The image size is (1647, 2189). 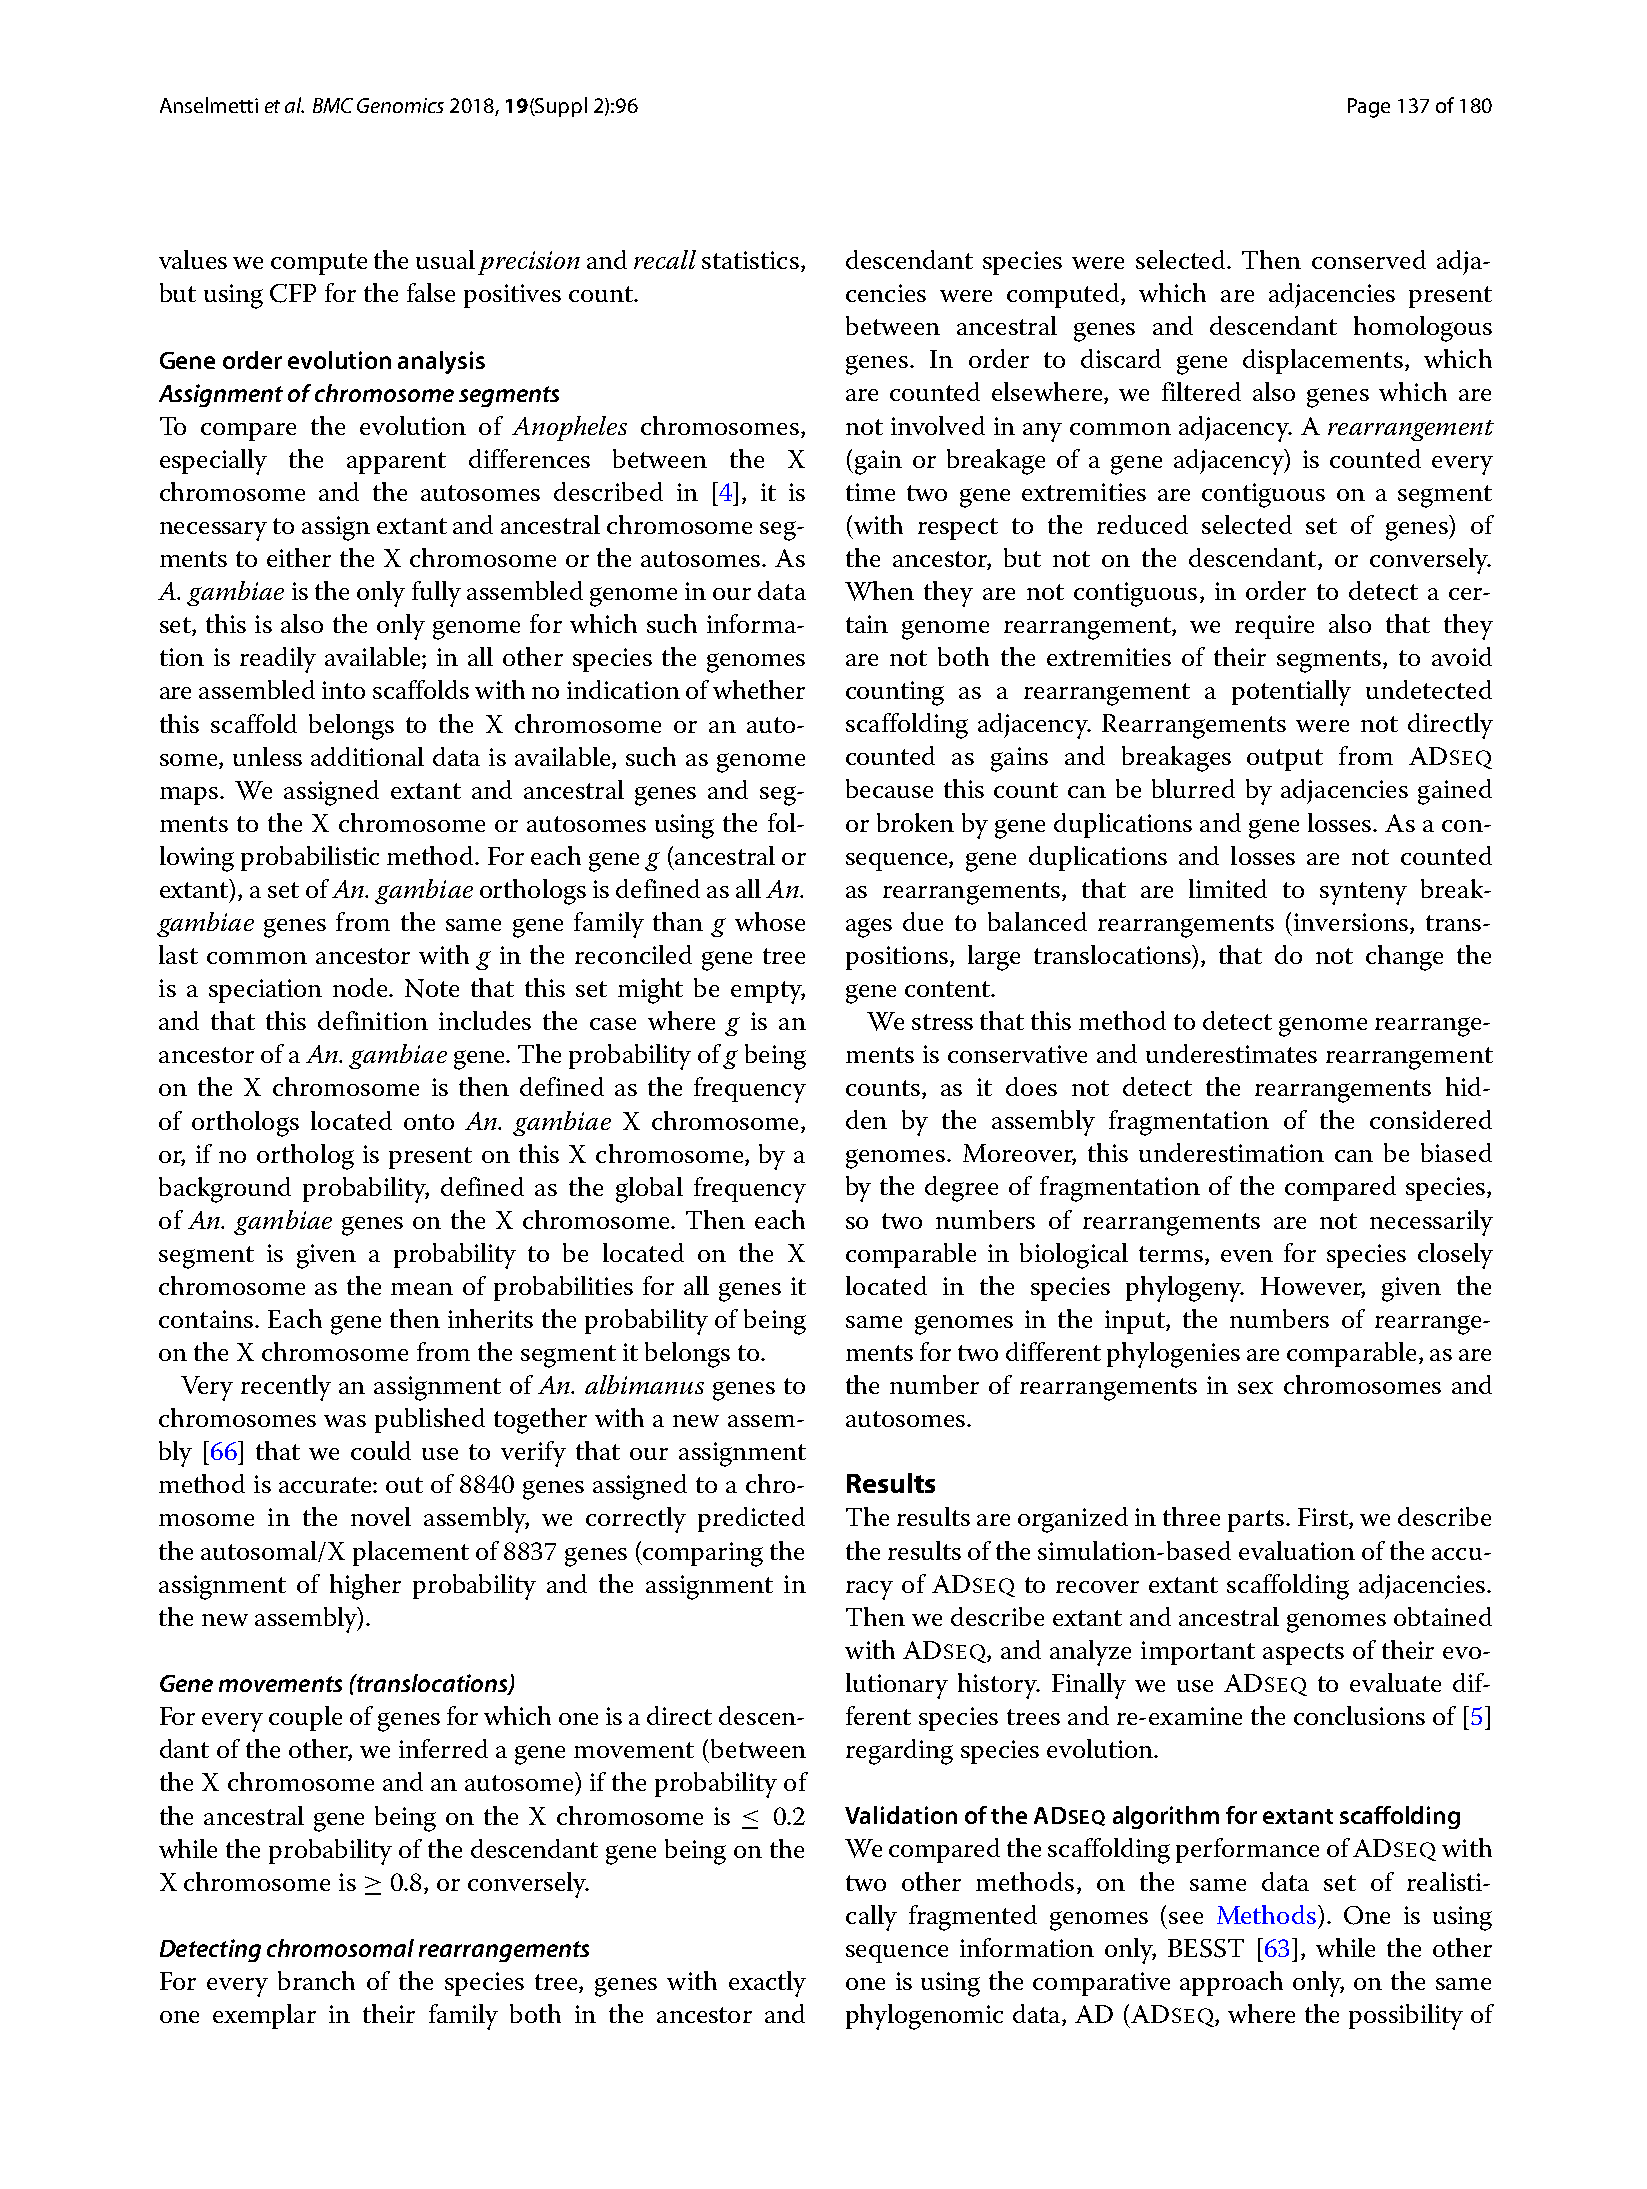 What do you see at coordinates (767, 1984) in the document?
I see `exactly` at bounding box center [767, 1984].
